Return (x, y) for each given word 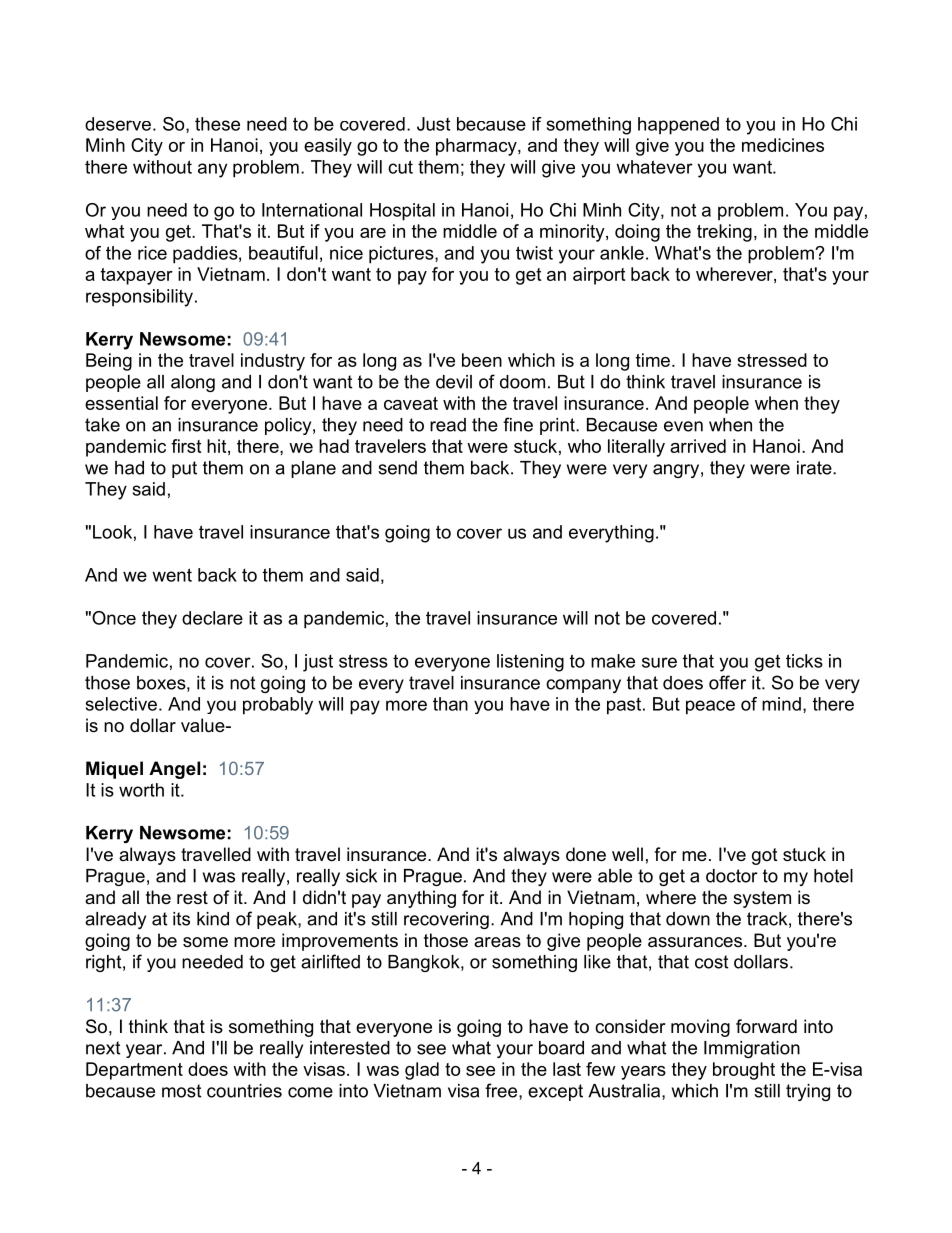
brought (744, 1071)
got (765, 856)
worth (141, 790)
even (683, 426)
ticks (804, 661)
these (217, 124)
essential (121, 403)
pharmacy (477, 147)
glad (422, 1071)
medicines (783, 145)
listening (530, 663)
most (181, 1091)
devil (454, 382)
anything (421, 899)
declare (212, 618)
